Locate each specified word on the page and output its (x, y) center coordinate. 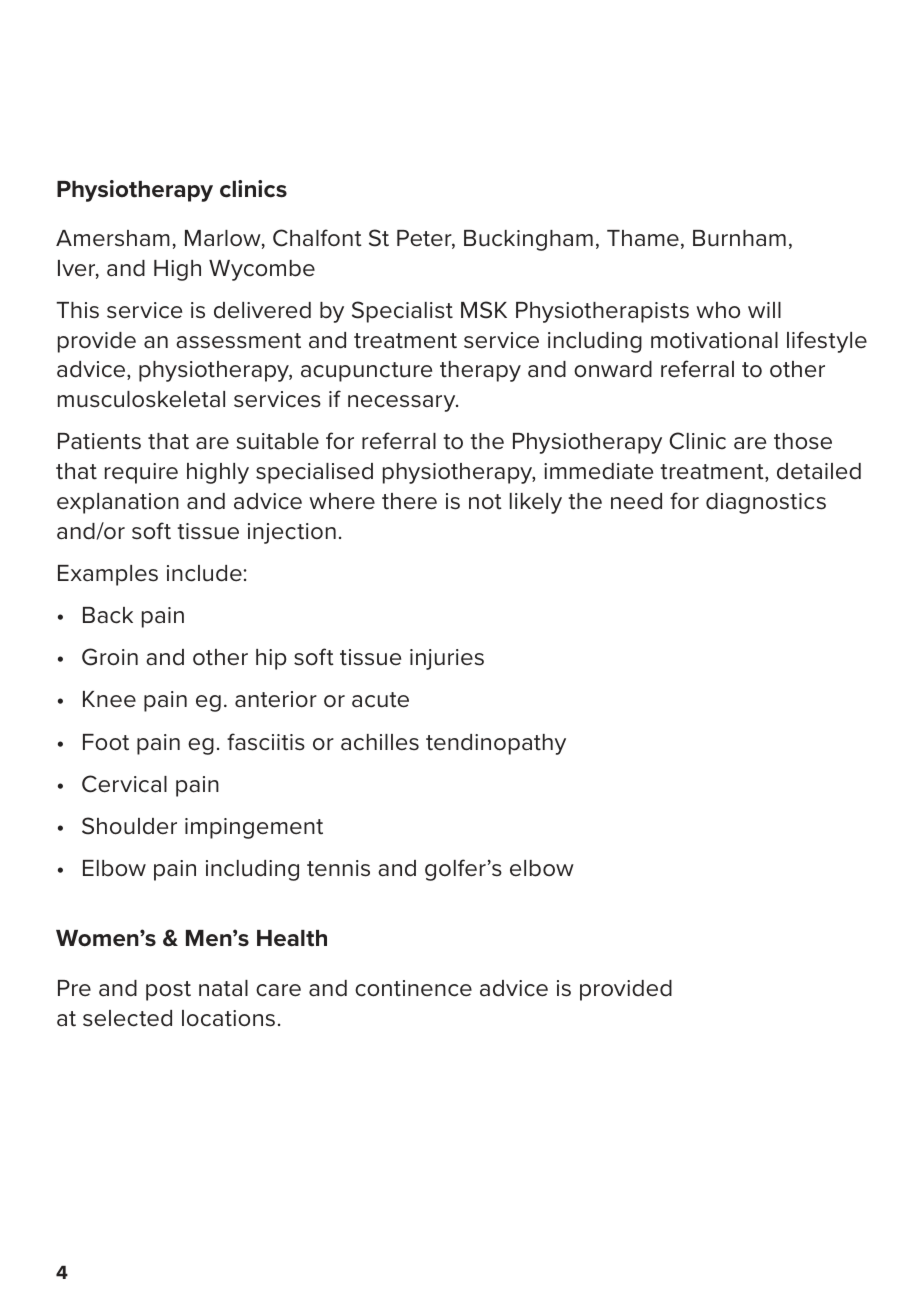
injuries (447, 659)
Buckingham (528, 240)
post (168, 991)
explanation (118, 503)
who (718, 310)
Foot (106, 742)
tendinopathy (496, 744)
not (485, 502)
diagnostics (766, 503)
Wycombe (262, 270)
